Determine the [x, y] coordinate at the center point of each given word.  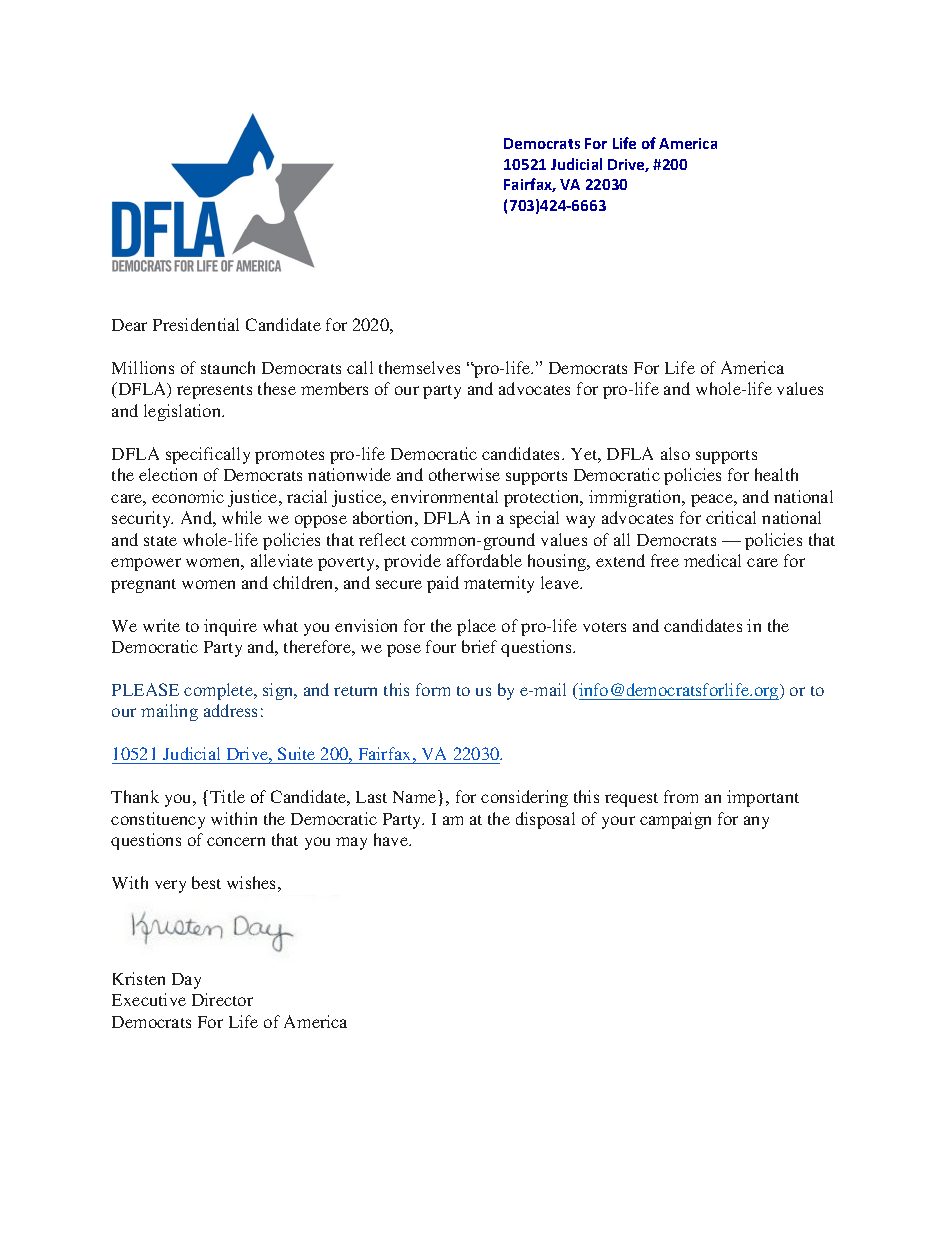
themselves [419, 367]
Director [222, 999]
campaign [675, 820]
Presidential [196, 324]
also [675, 453]
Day [186, 981]
